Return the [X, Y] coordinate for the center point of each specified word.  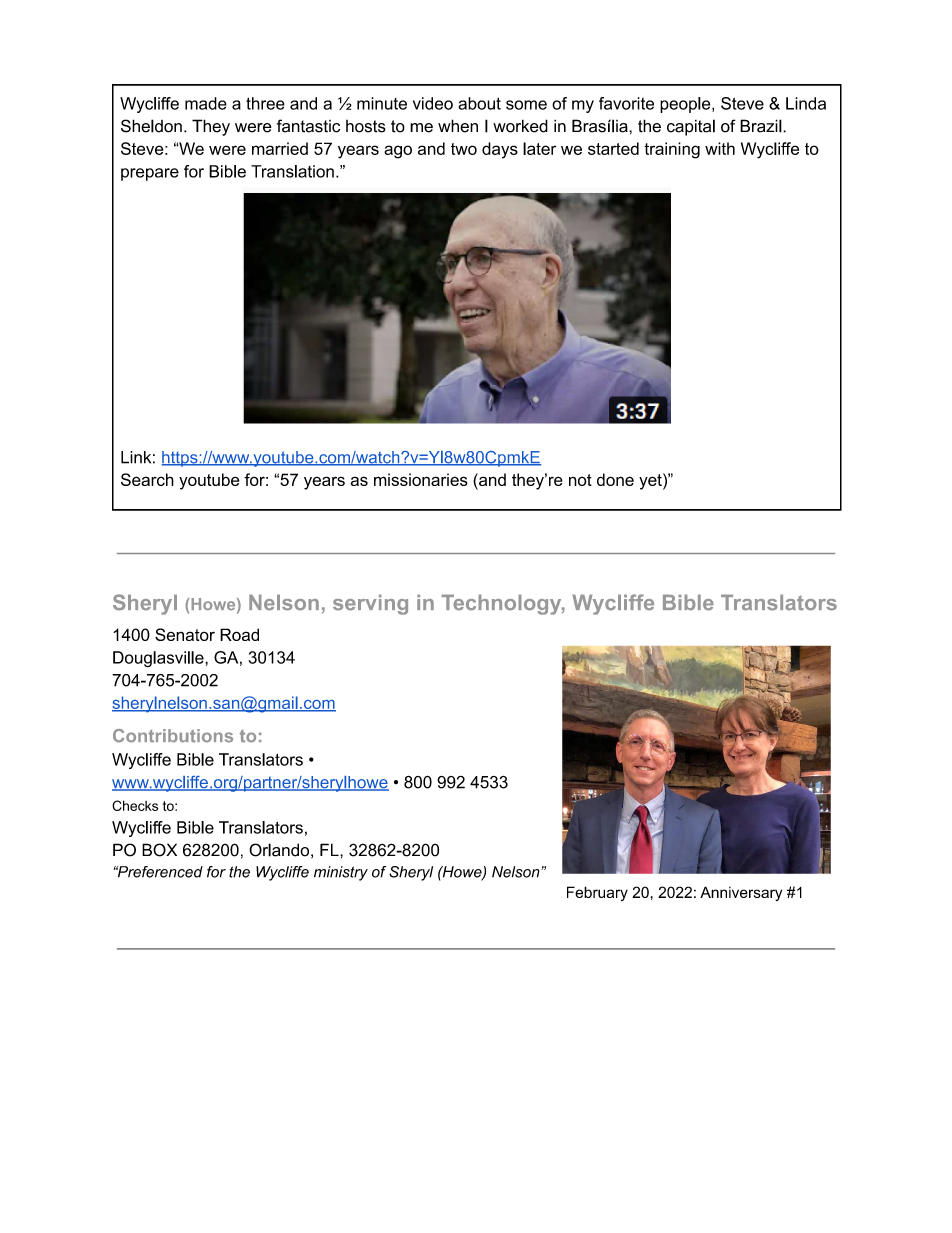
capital [691, 127]
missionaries [421, 479]
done [615, 479]
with [720, 148]
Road [239, 634]
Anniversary [741, 893]
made [206, 103]
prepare [150, 174]
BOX [159, 850]
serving [370, 604]
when [458, 126]
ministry [341, 873]
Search [147, 479]
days [500, 150]
